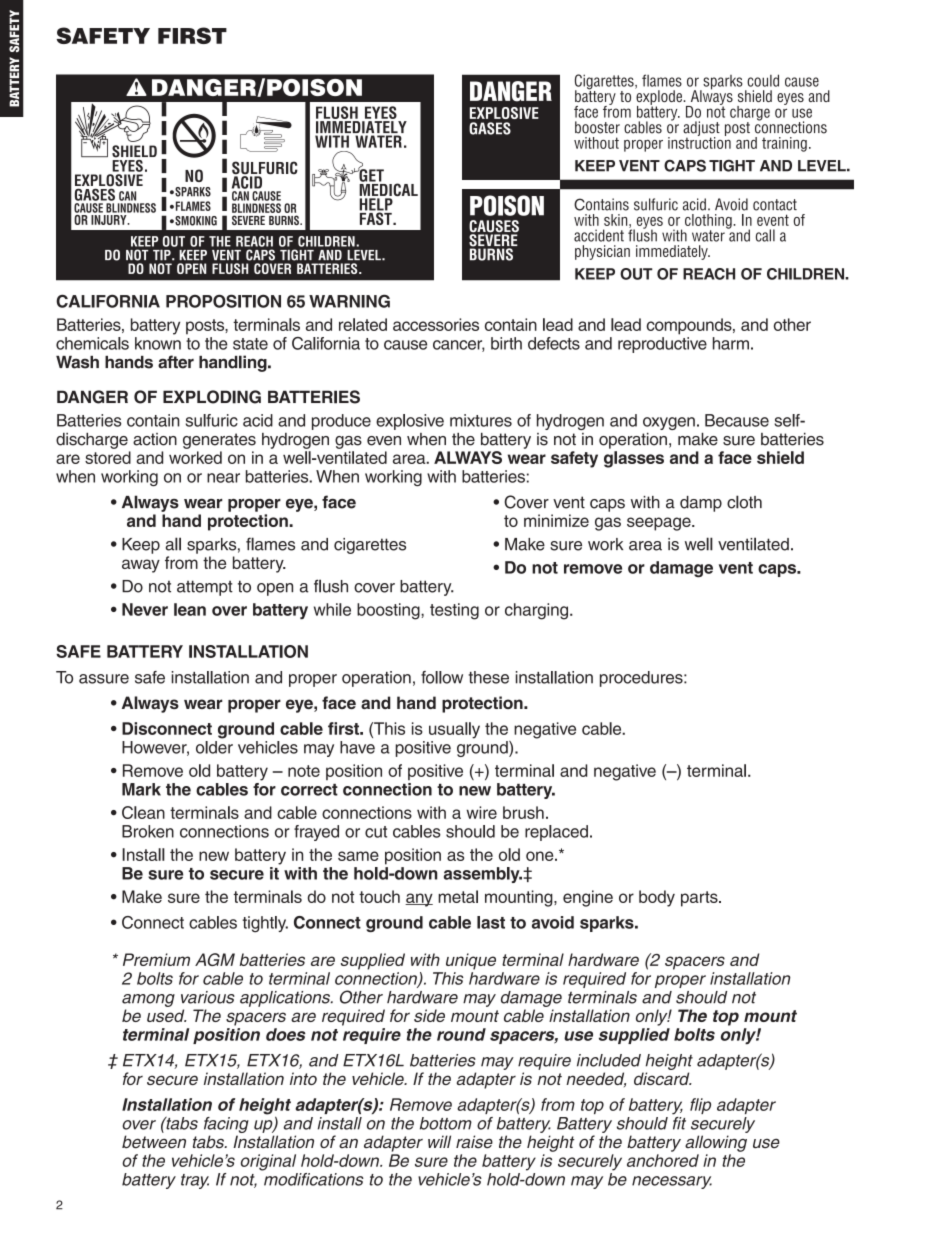 The image size is (952, 1233). Describe the element at coordinates (145, 609) in the screenshot. I see `Never` at that location.
